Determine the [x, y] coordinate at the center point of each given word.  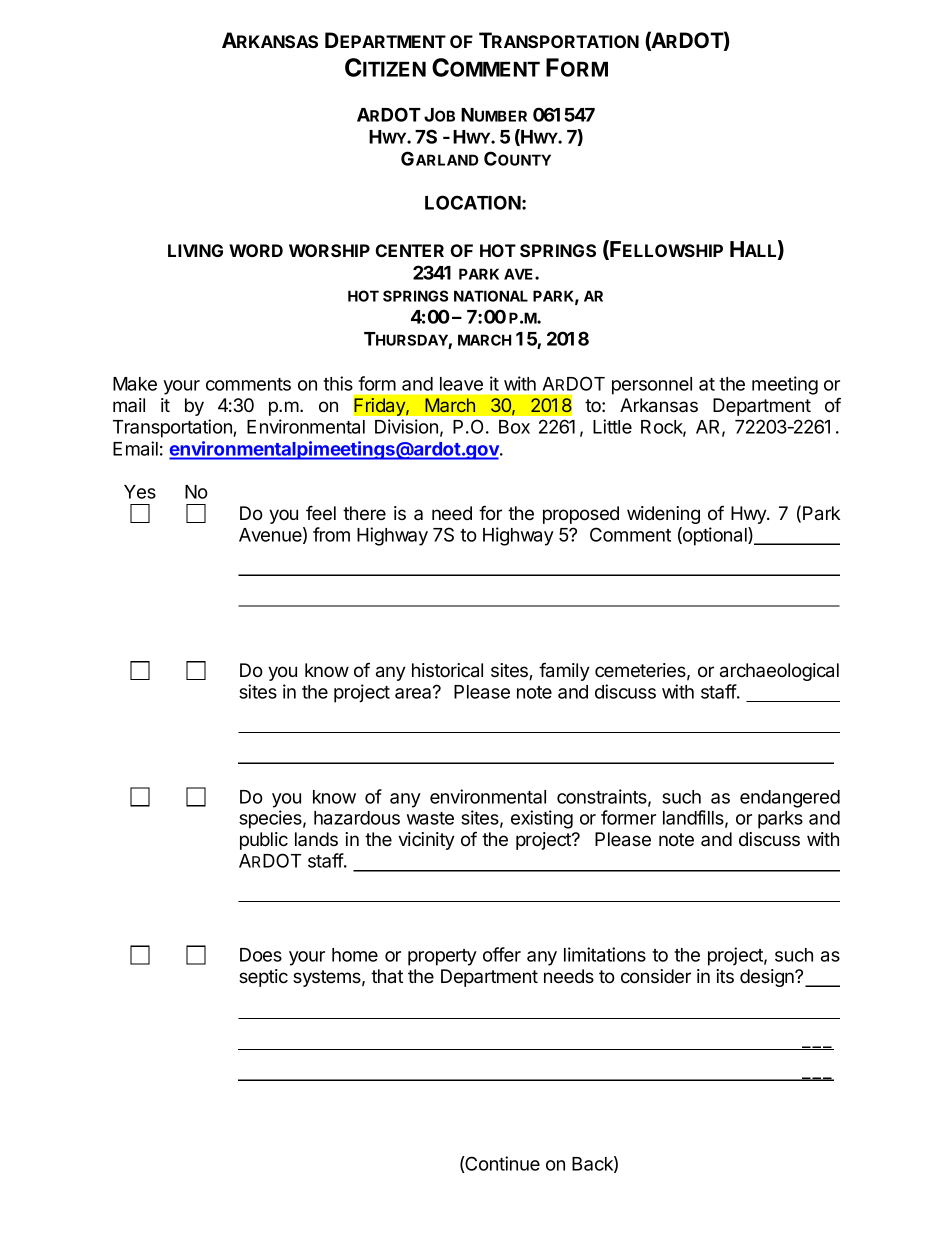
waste [430, 818]
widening [663, 515]
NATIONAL [491, 296]
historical [447, 670]
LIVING [195, 250]
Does [261, 955]
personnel [652, 386]
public [264, 841]
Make [135, 384]
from [331, 534]
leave [461, 384]
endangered [790, 799]
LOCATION [473, 202]
